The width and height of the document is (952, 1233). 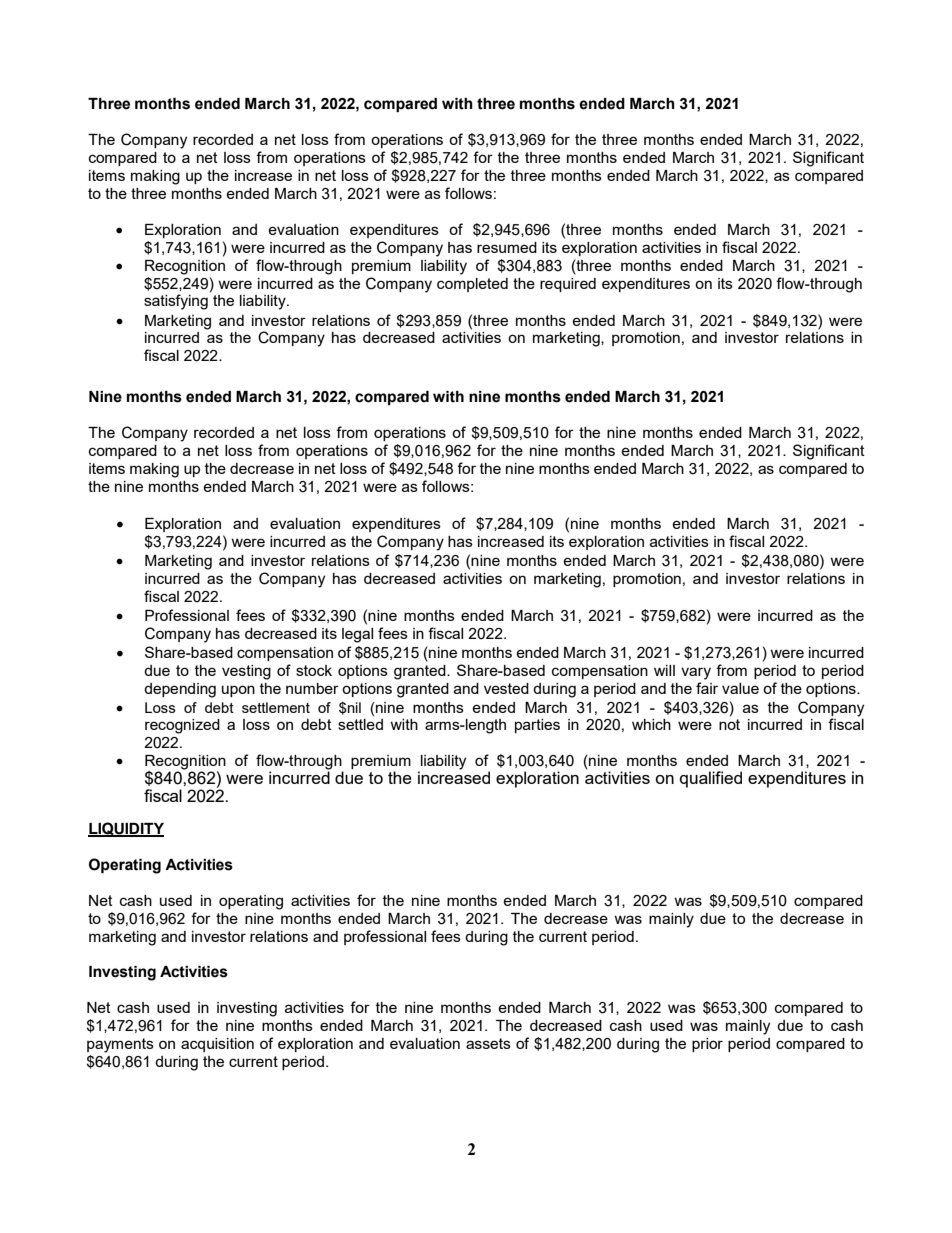 What do you see at coordinates (217, 1045) in the document?
I see `acquisition` at bounding box center [217, 1045].
